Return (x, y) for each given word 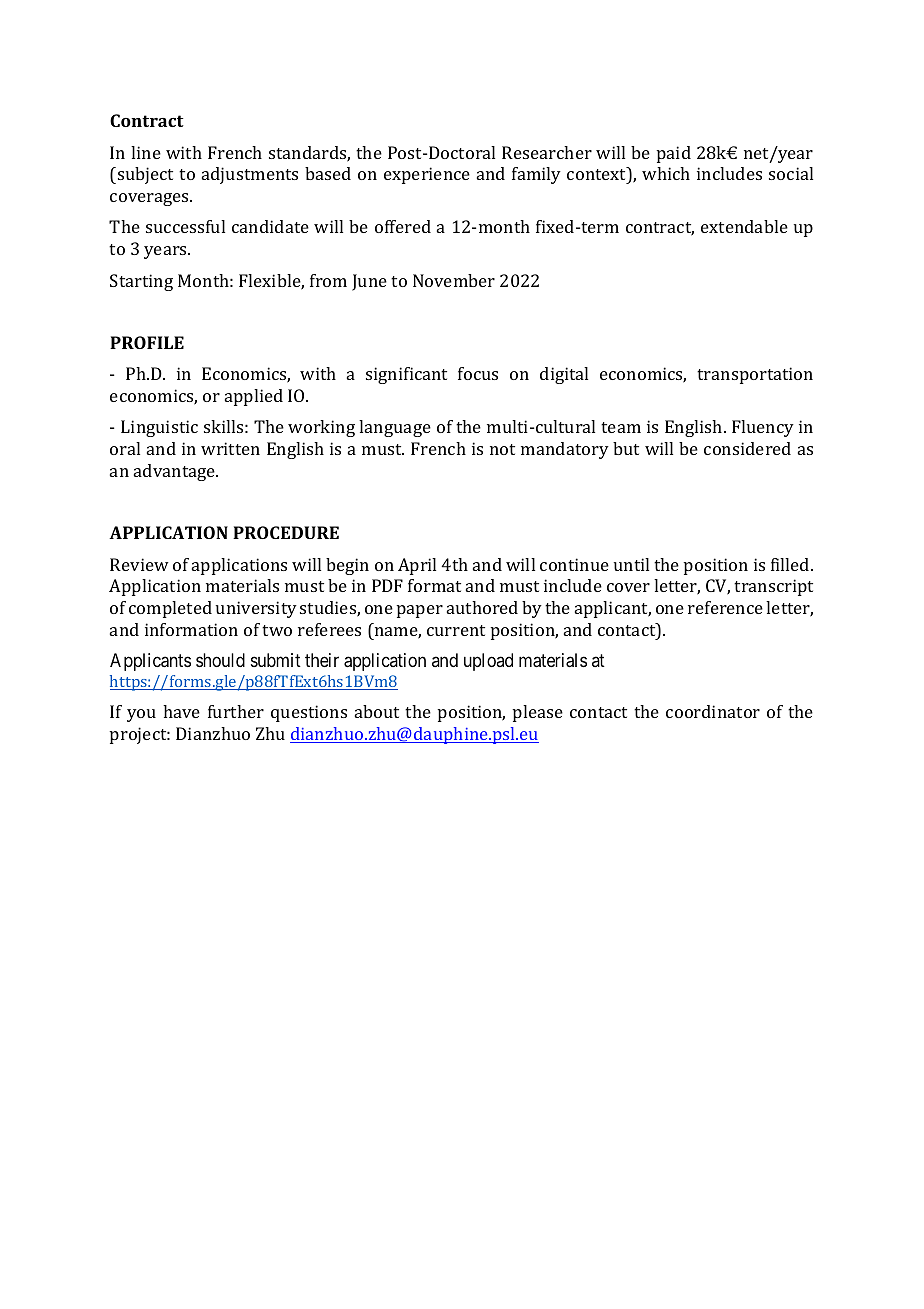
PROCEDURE (286, 532)
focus (478, 373)
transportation (755, 375)
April (417, 566)
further (236, 711)
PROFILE (147, 342)
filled (791, 564)
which (666, 173)
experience (427, 175)
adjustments (250, 175)
